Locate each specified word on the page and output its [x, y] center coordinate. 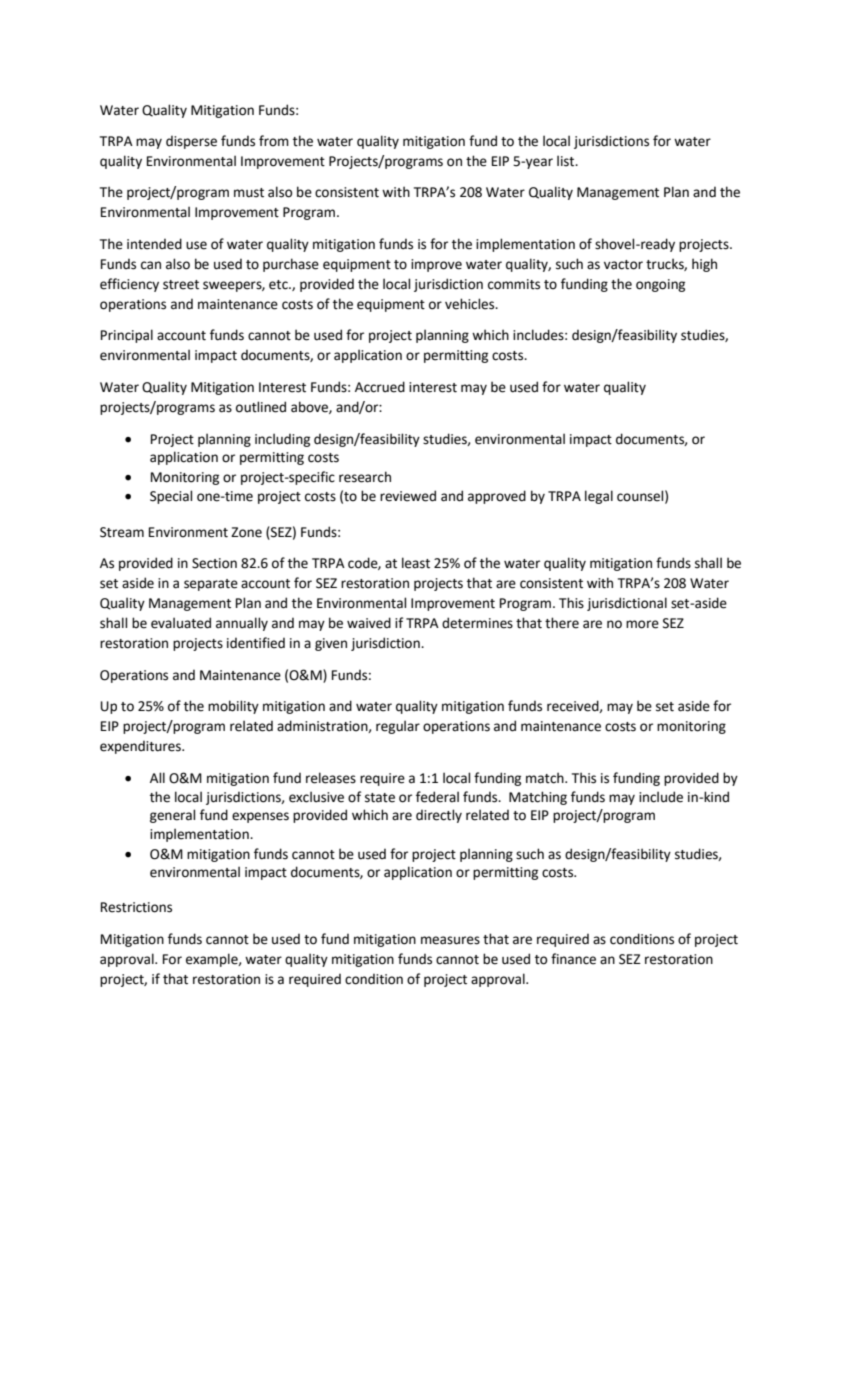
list [567, 161]
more [642, 624]
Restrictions [136, 907]
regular [398, 727]
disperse [191, 142]
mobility [233, 707]
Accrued [380, 387]
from [274, 141]
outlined [261, 407]
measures [450, 940]
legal [599, 497]
